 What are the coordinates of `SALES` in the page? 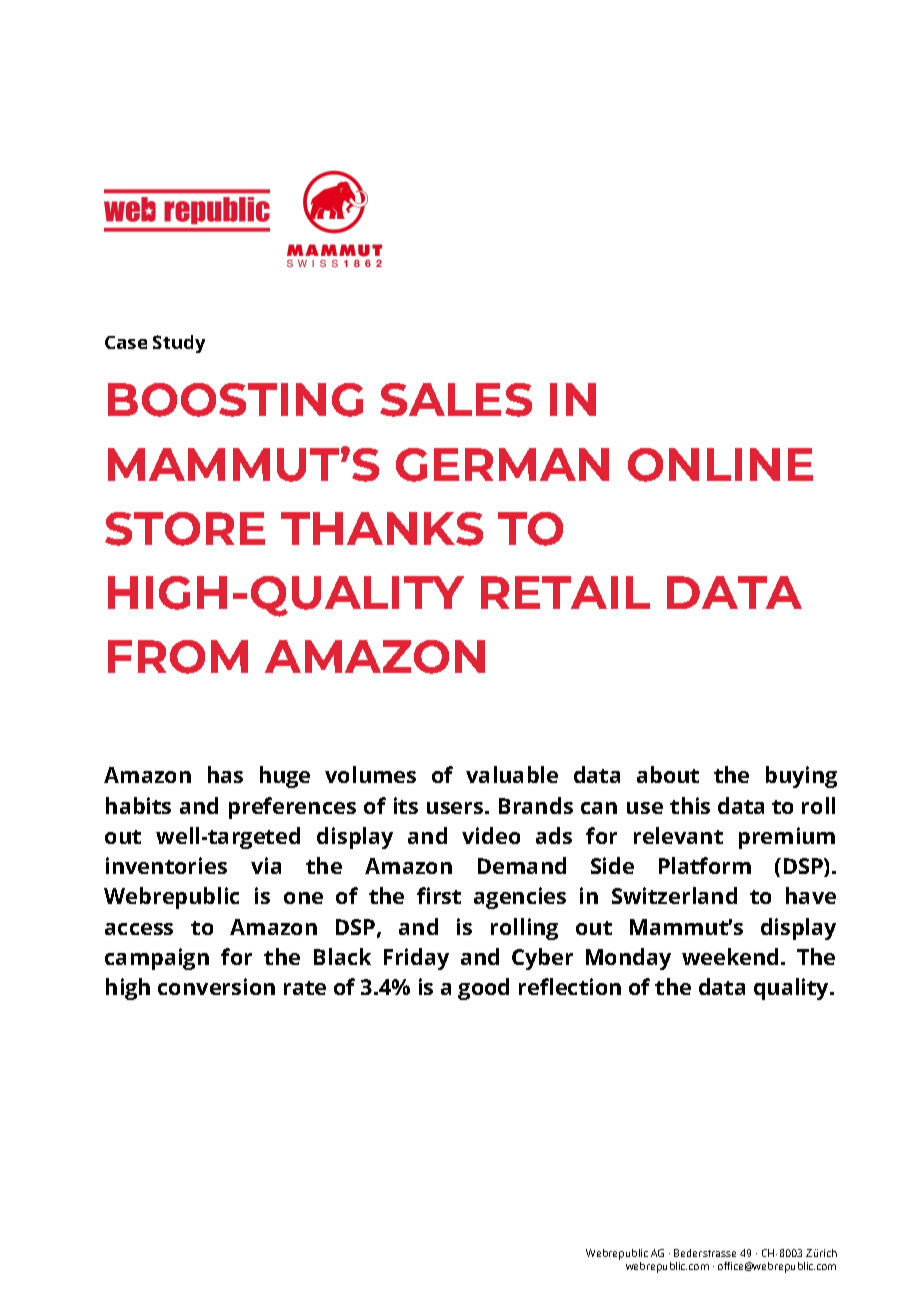 It's located at (456, 400).
